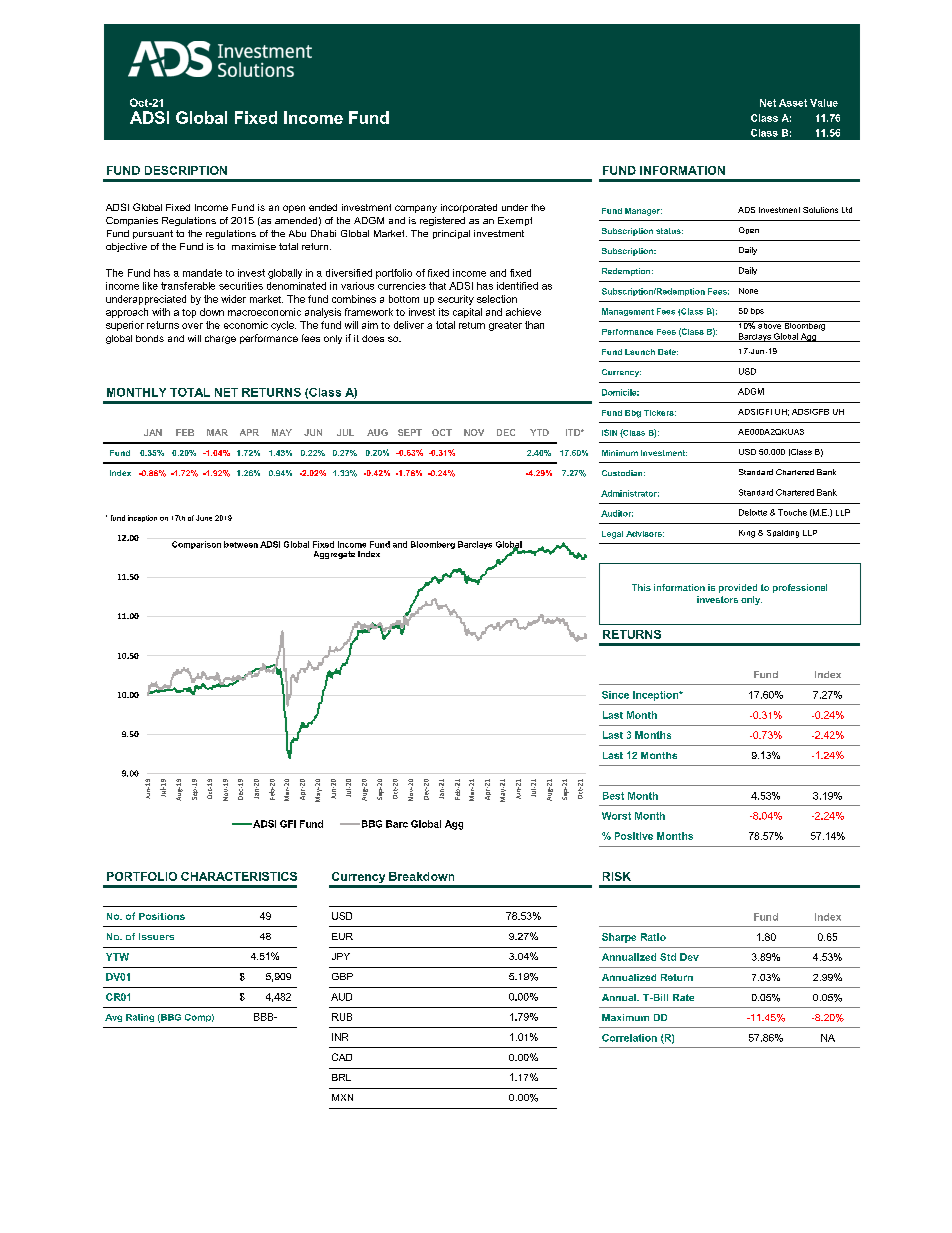  Describe the element at coordinates (539, 432) in the screenshot. I see `YTD` at that location.
